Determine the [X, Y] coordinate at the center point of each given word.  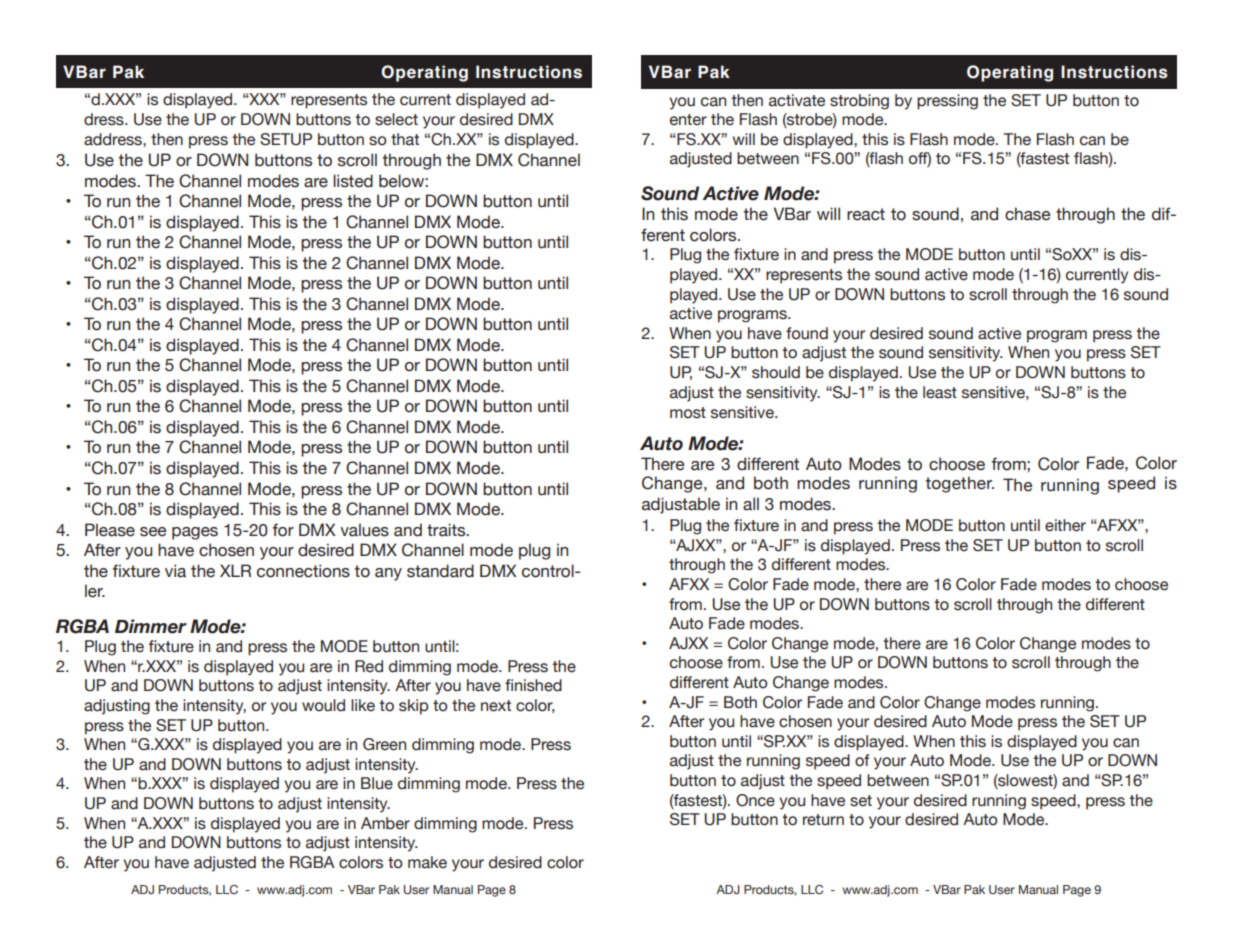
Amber [385, 823]
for [283, 530]
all [751, 504]
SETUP [286, 139]
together [959, 484]
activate [797, 100]
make [427, 862]
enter [688, 120]
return [823, 820]
